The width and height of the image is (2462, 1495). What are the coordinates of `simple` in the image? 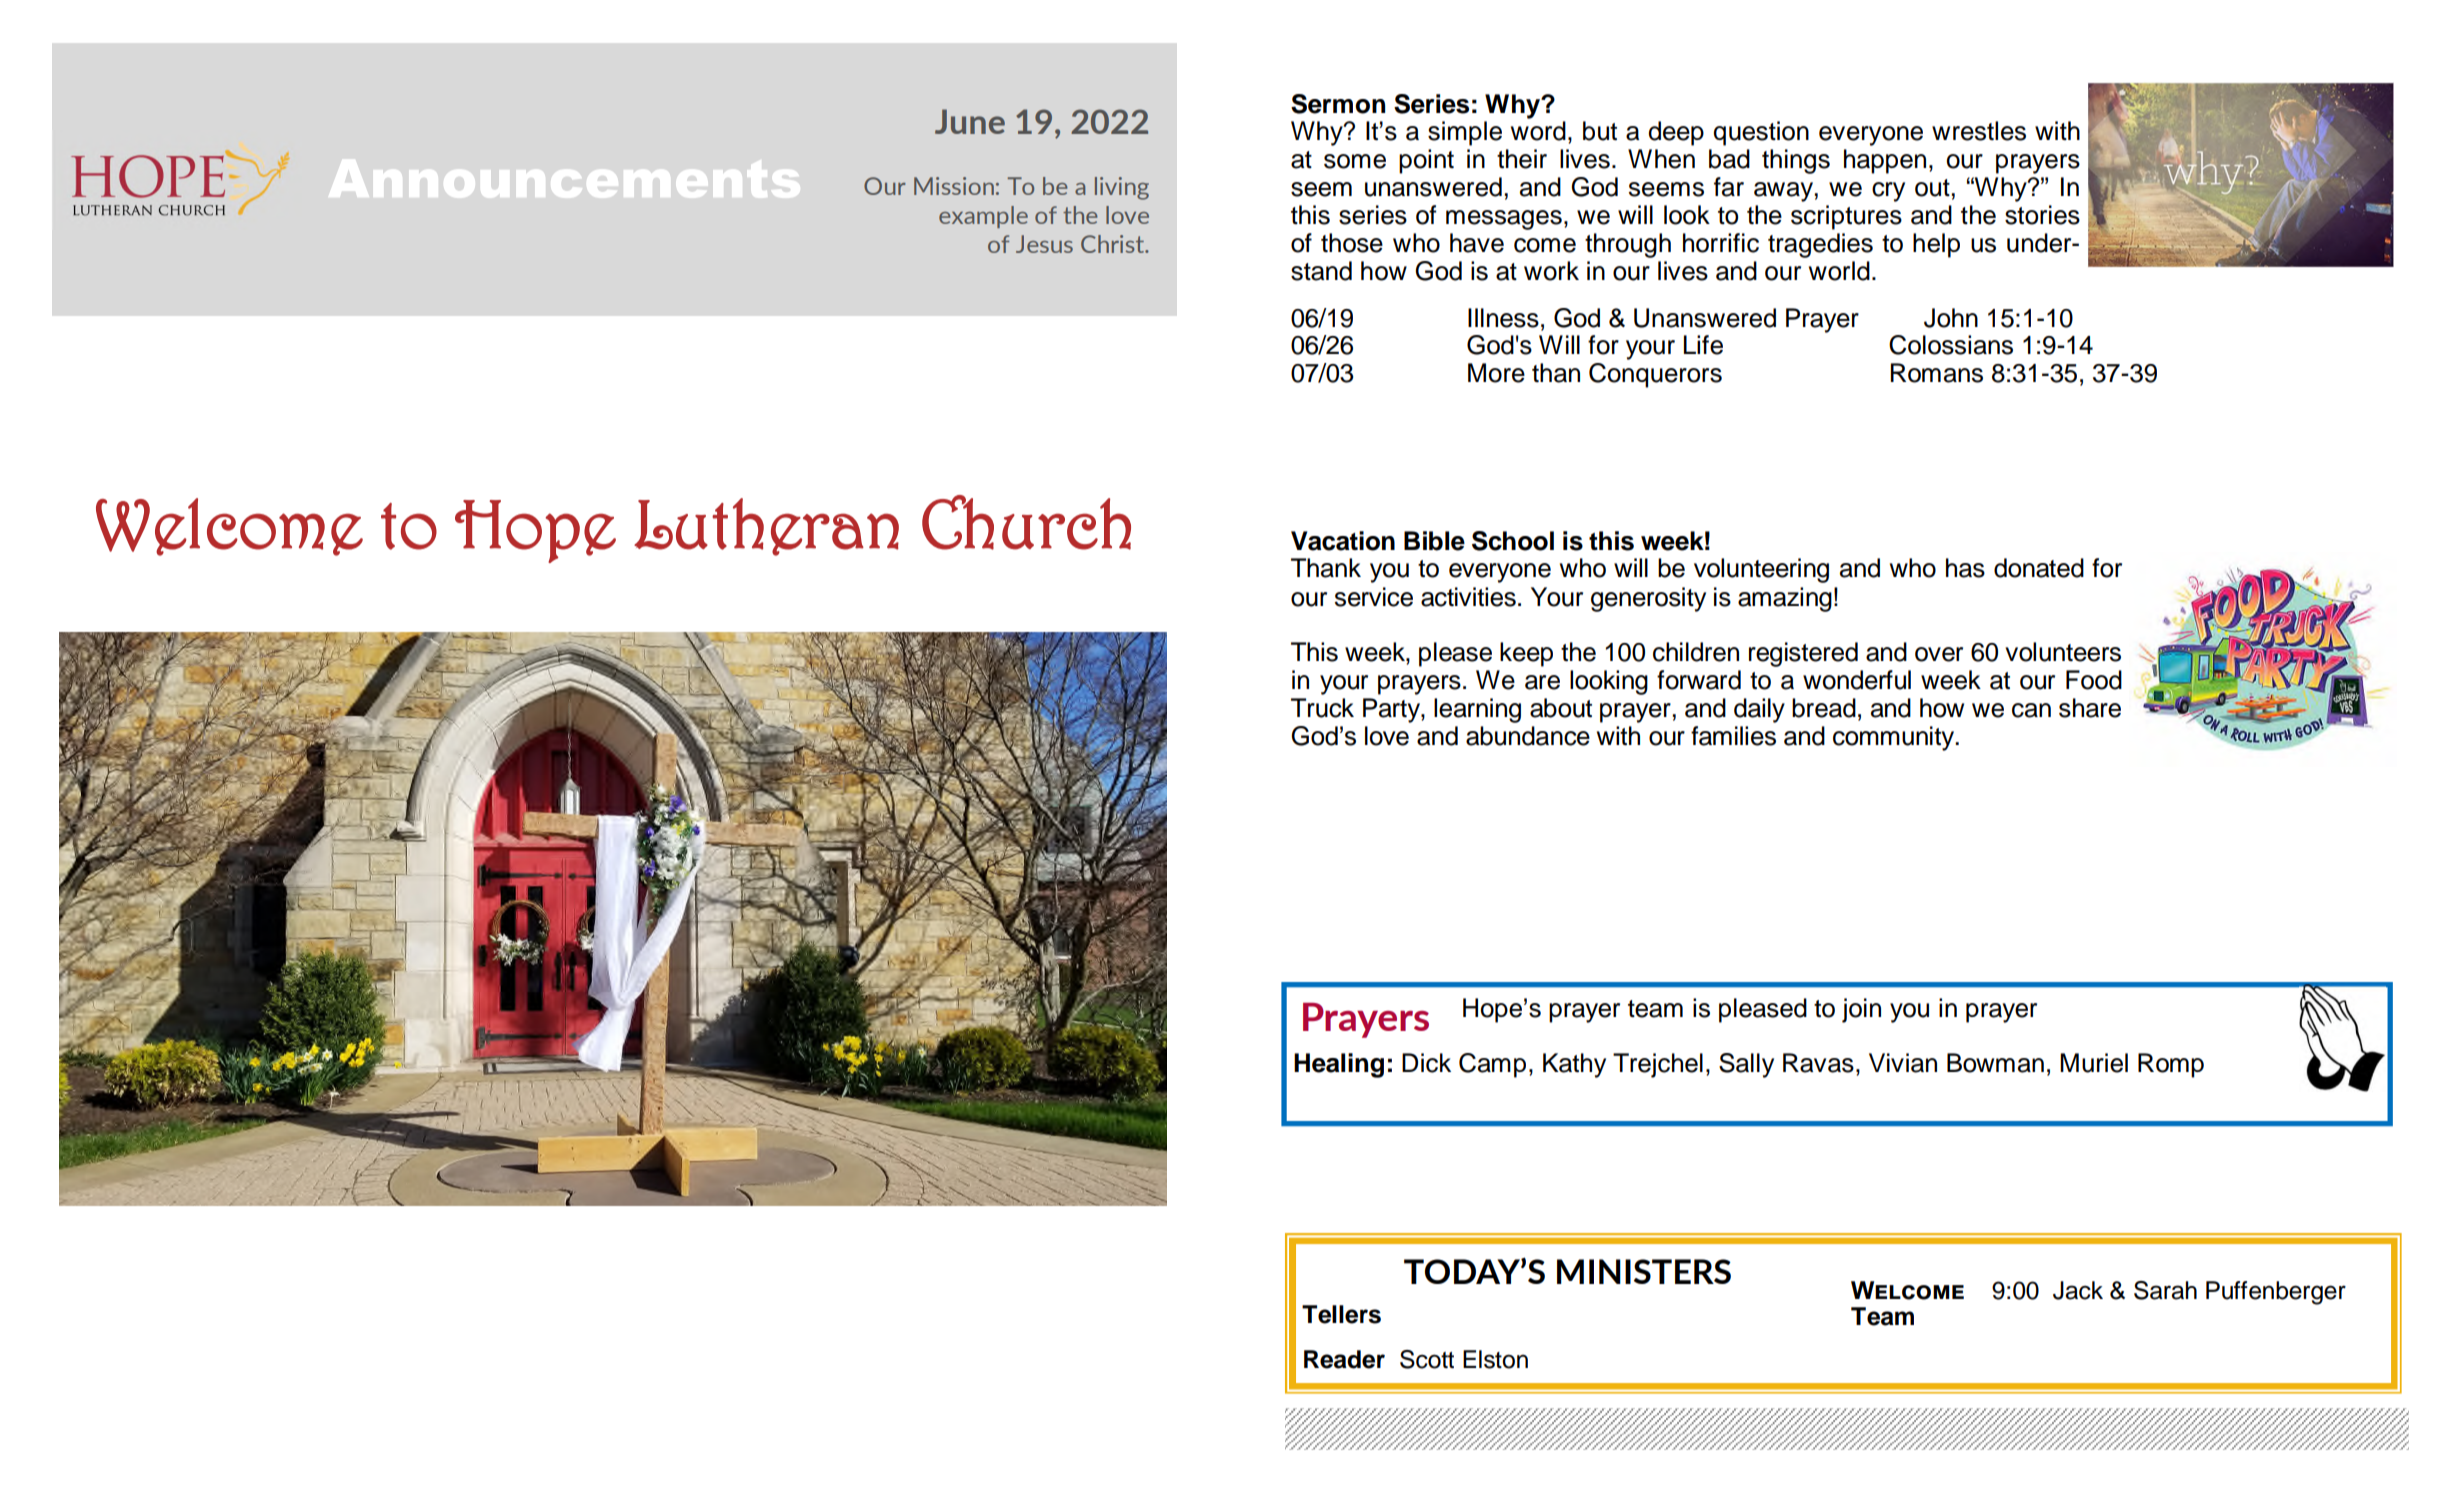 It's located at (1465, 133).
